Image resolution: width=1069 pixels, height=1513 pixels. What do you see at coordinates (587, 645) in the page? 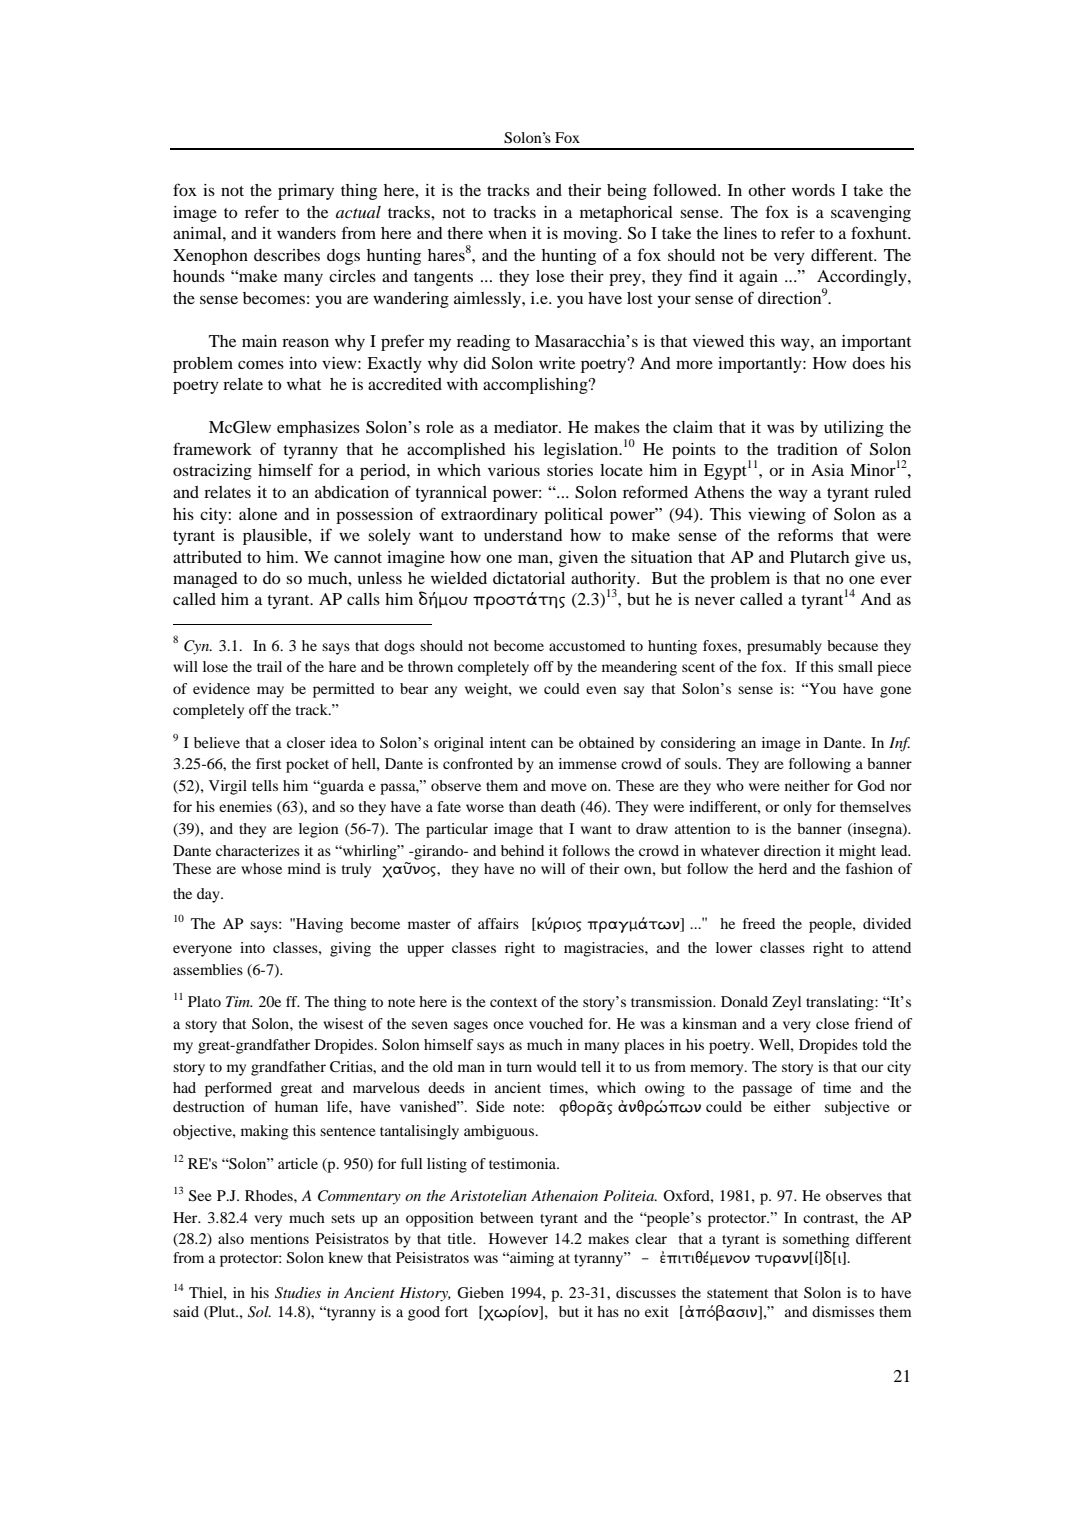
I see `accustomed` at bounding box center [587, 645].
